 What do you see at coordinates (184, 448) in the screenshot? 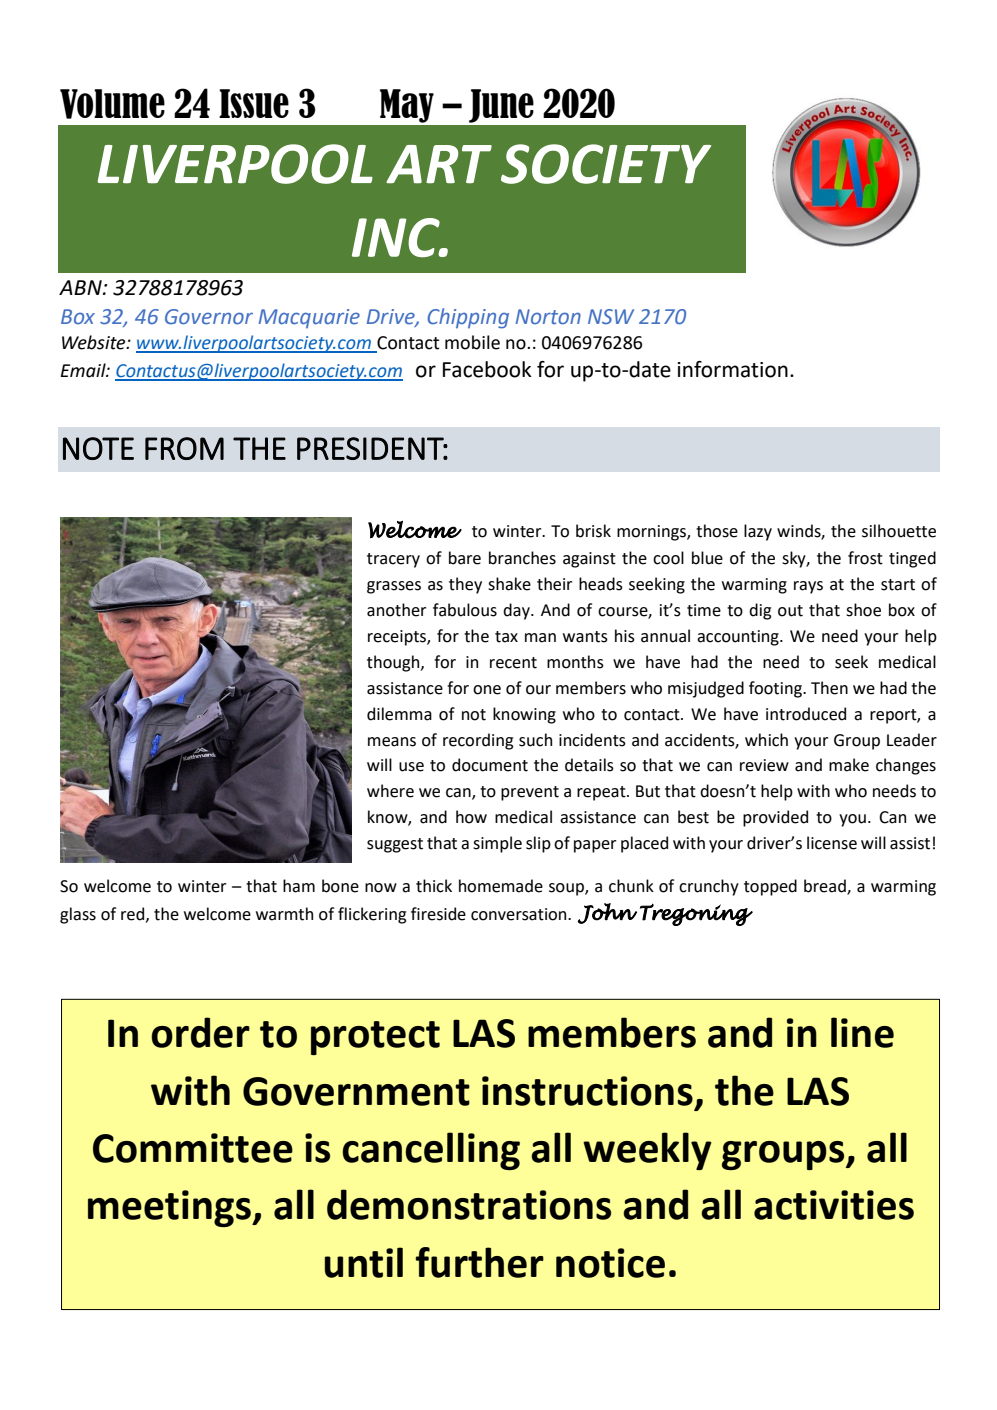
I see `FROM` at bounding box center [184, 448].
